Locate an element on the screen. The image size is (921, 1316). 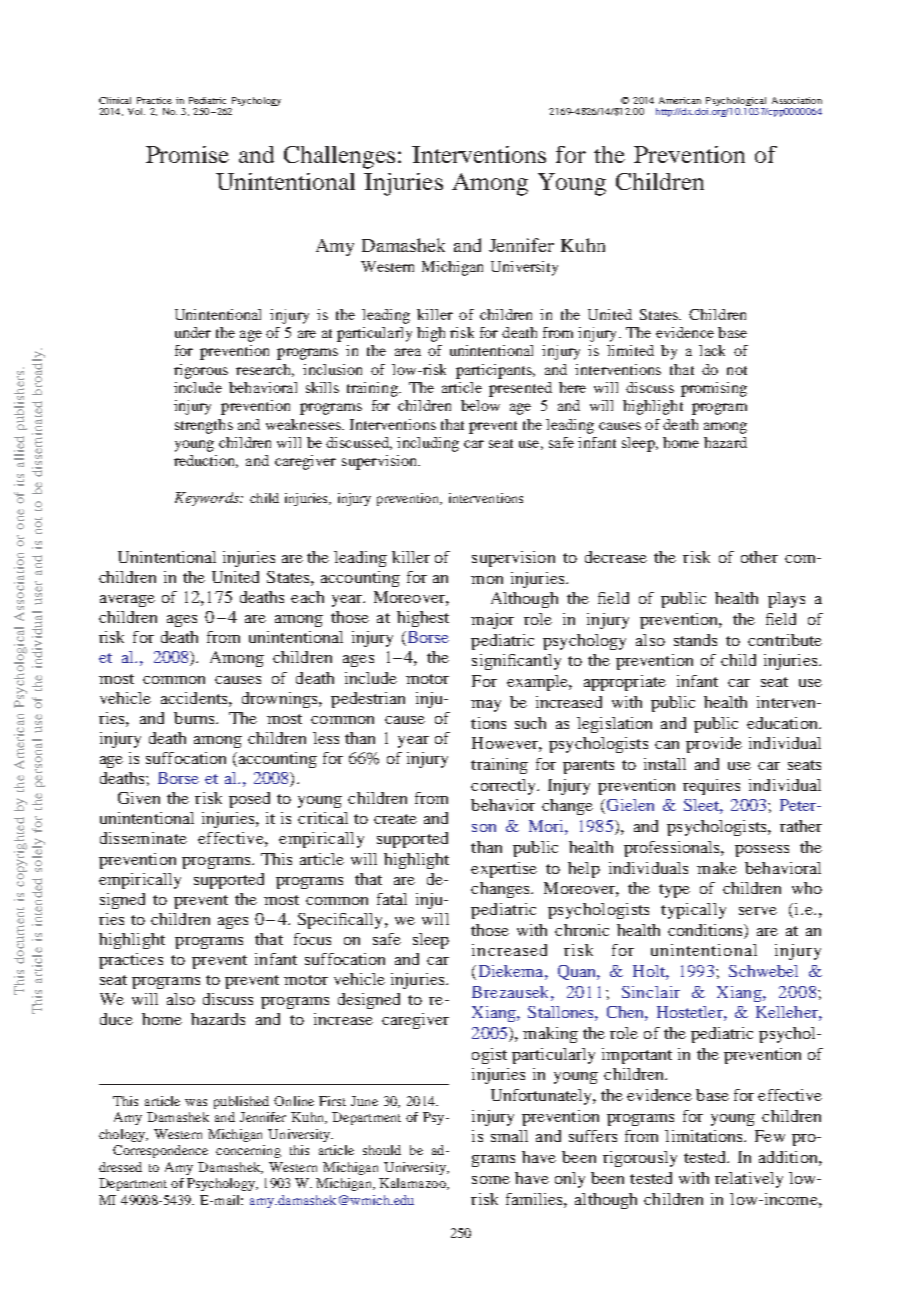
Correspondence is located at coordinates (160, 1151).
